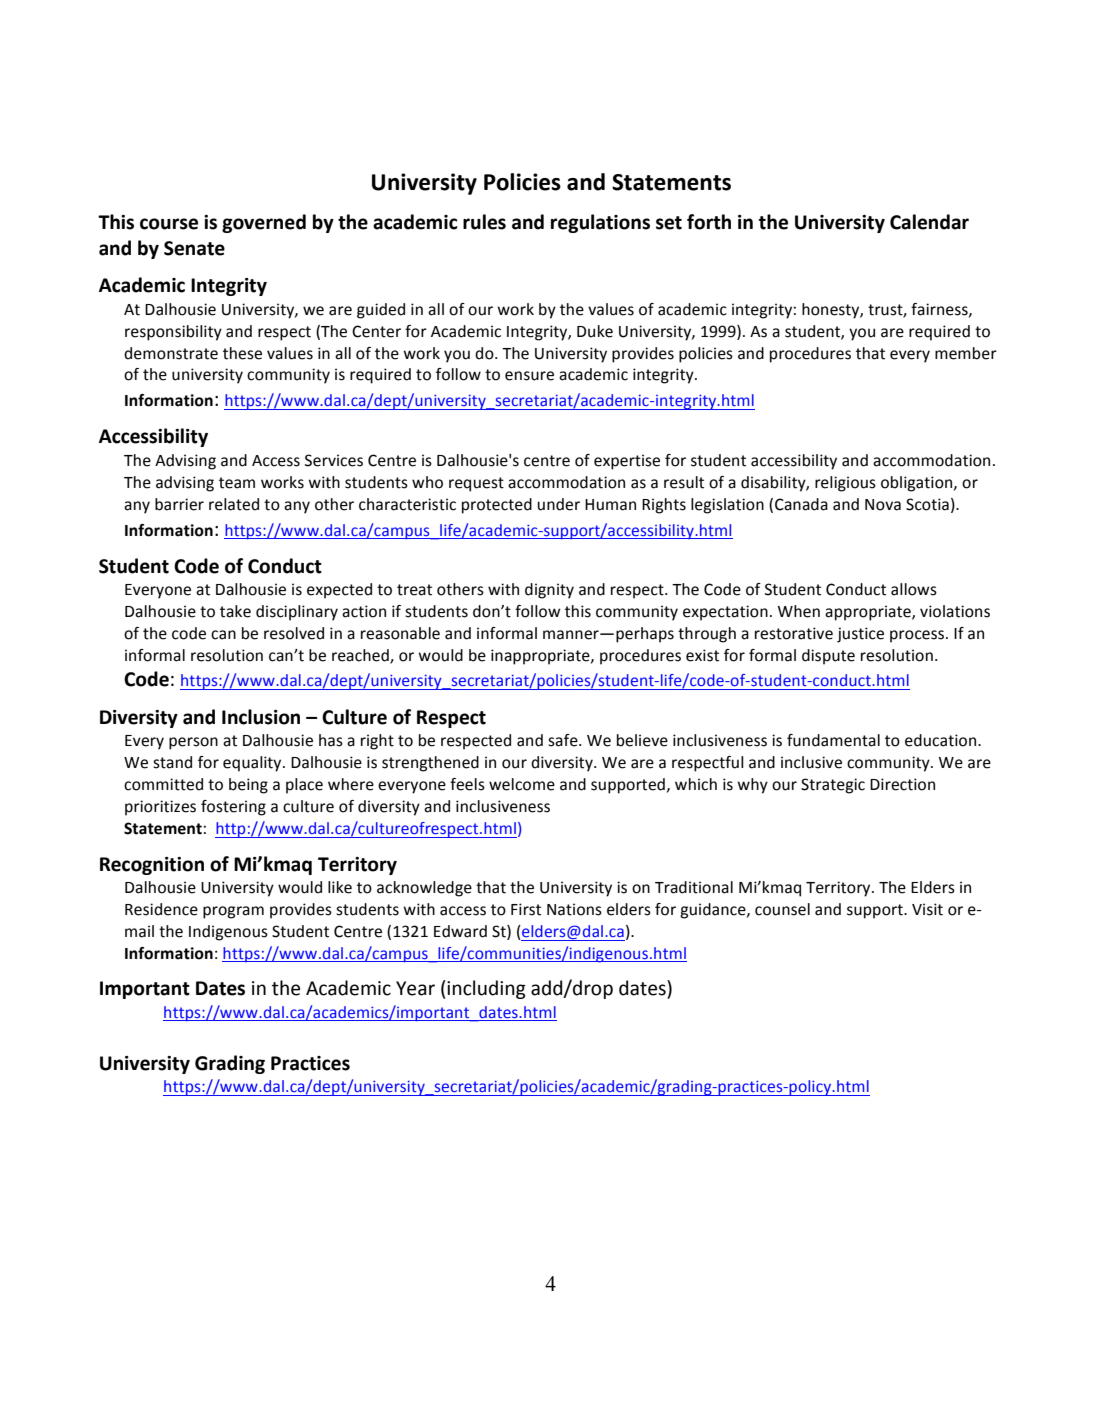 The image size is (1099, 1423). Describe the element at coordinates (709, 222) in the screenshot. I see `forth` at that location.
